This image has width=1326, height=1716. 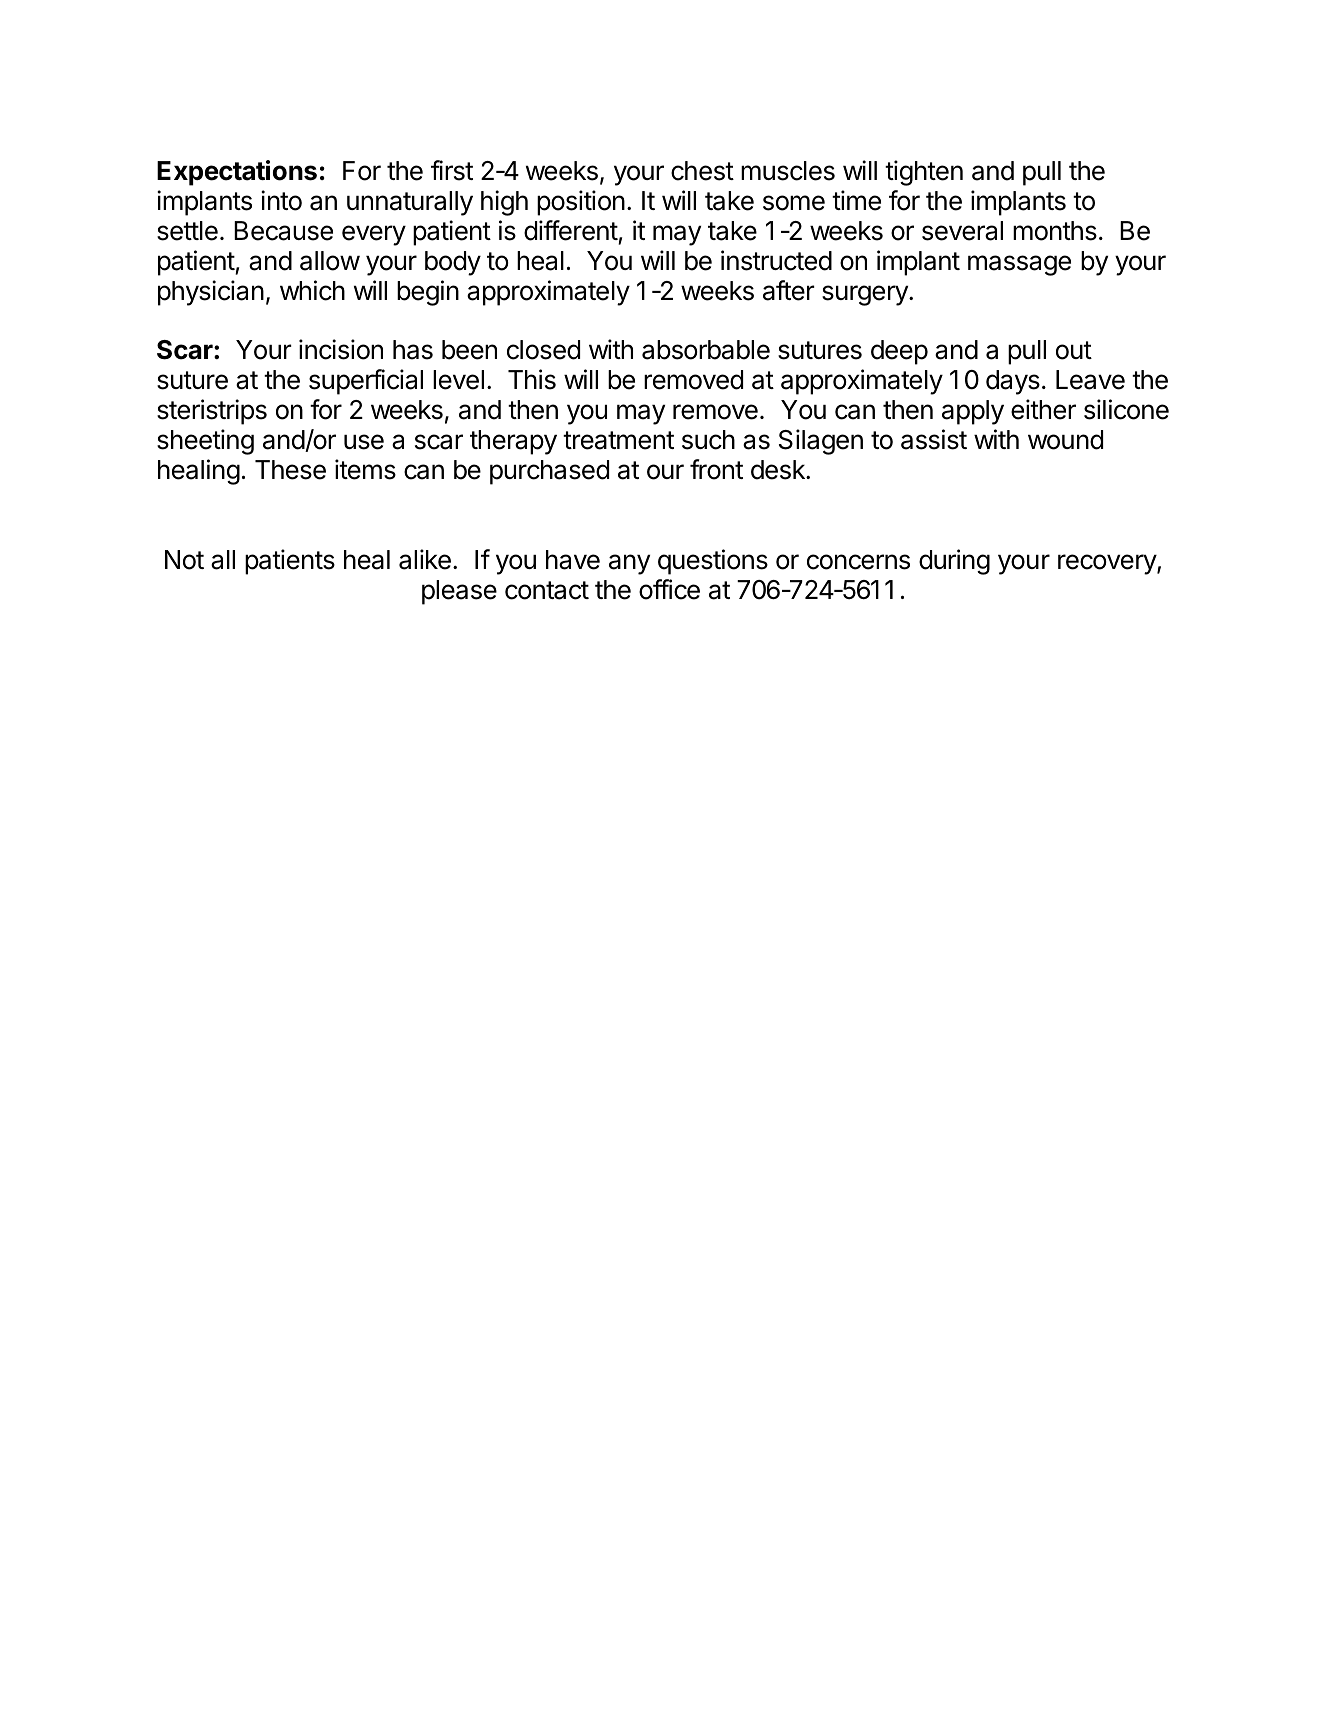 I want to click on Expectations, so click(x=237, y=173).
